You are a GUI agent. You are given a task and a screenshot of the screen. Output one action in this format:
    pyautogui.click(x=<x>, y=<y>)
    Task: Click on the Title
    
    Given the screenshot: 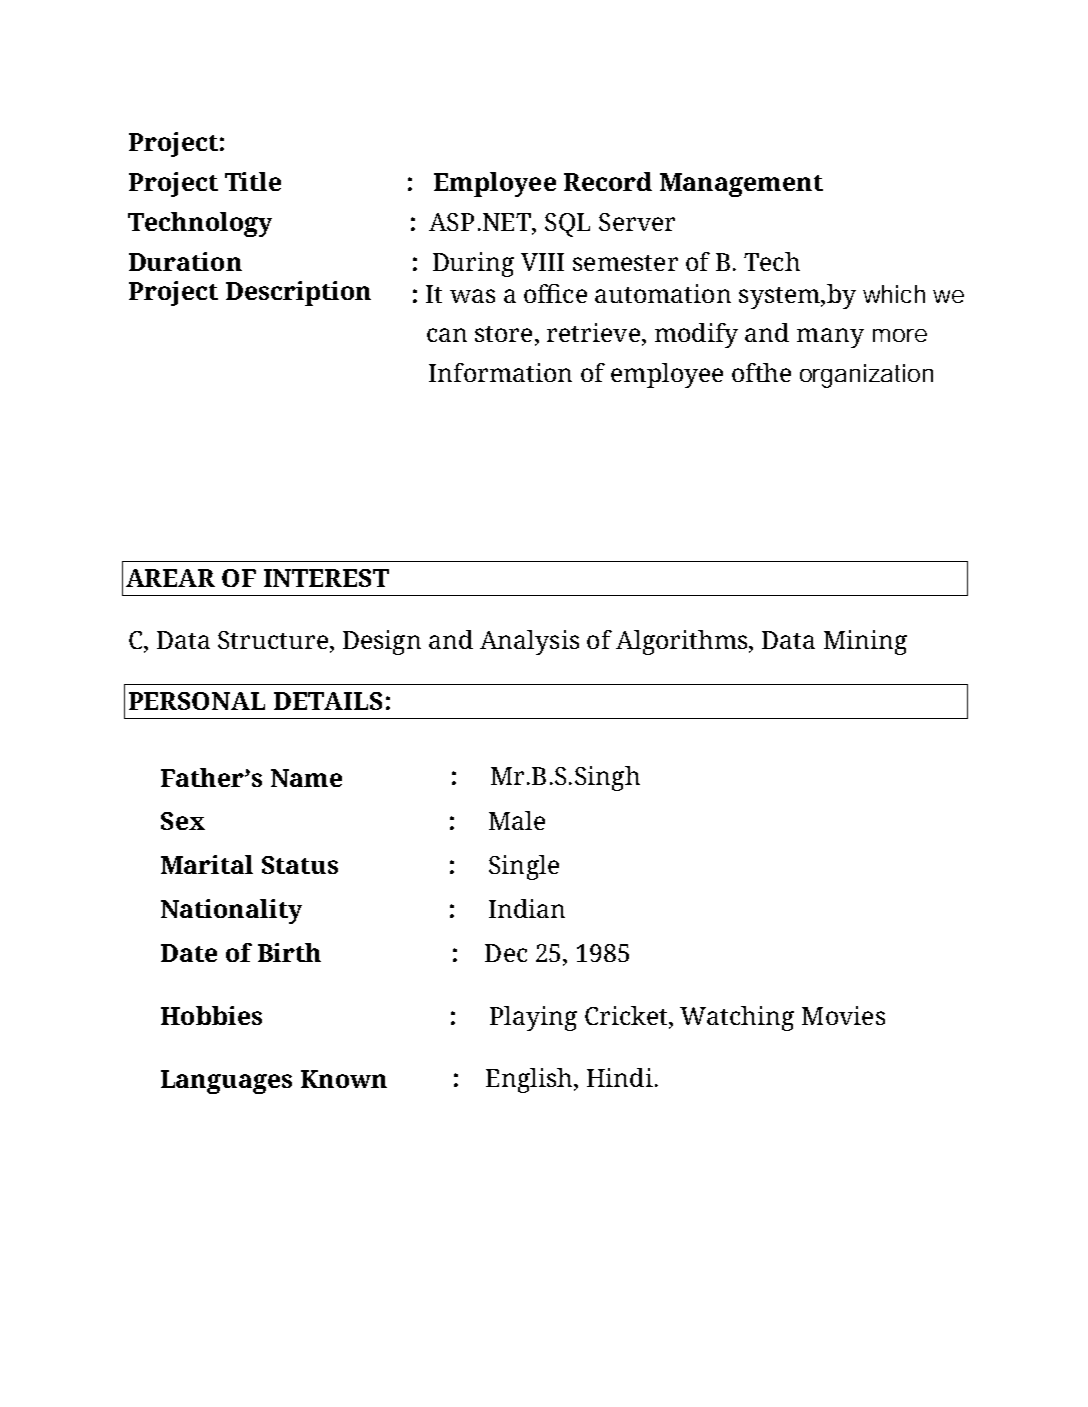 What is the action you would take?
    pyautogui.click(x=253, y=181)
